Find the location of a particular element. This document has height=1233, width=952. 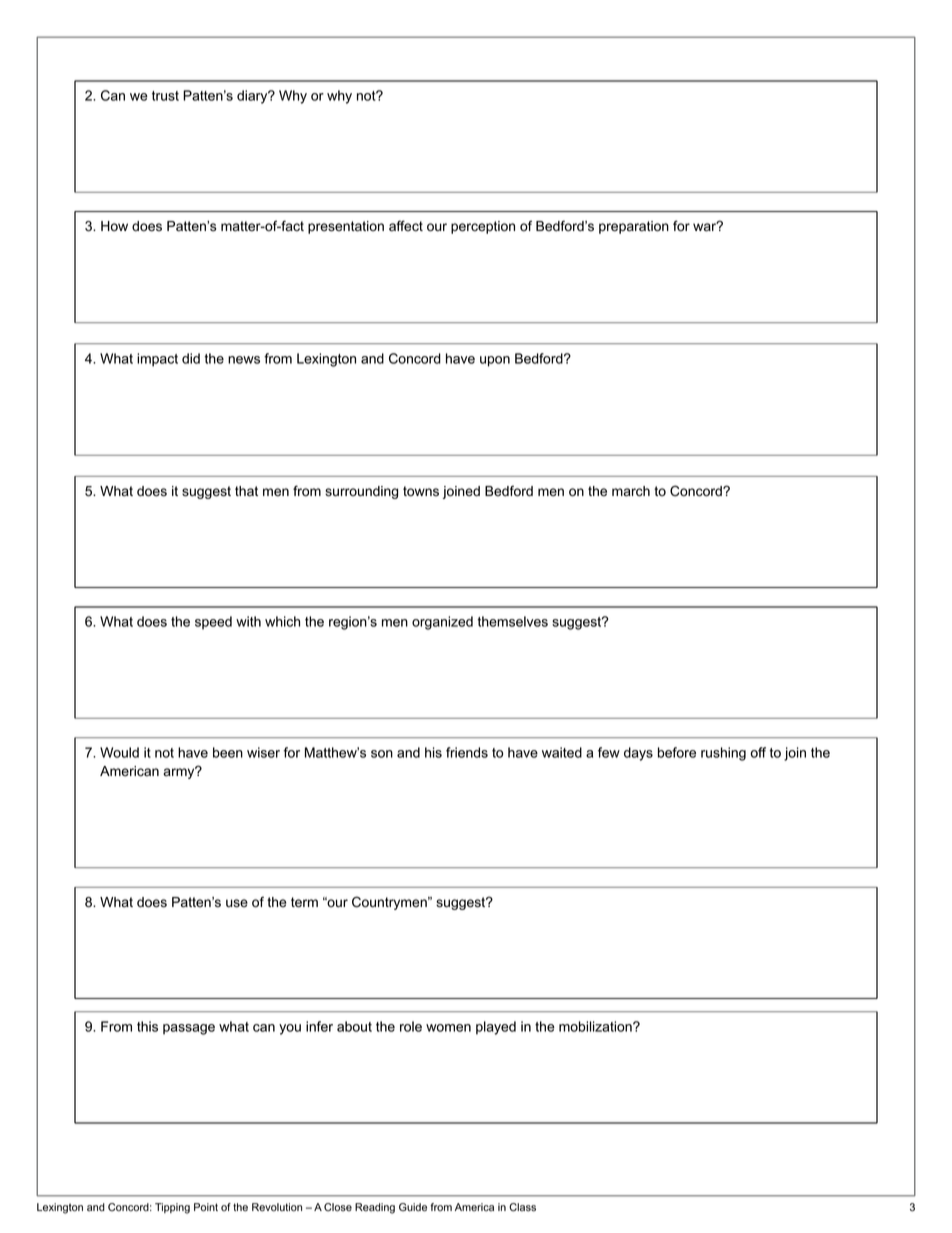

did is located at coordinates (191, 358).
